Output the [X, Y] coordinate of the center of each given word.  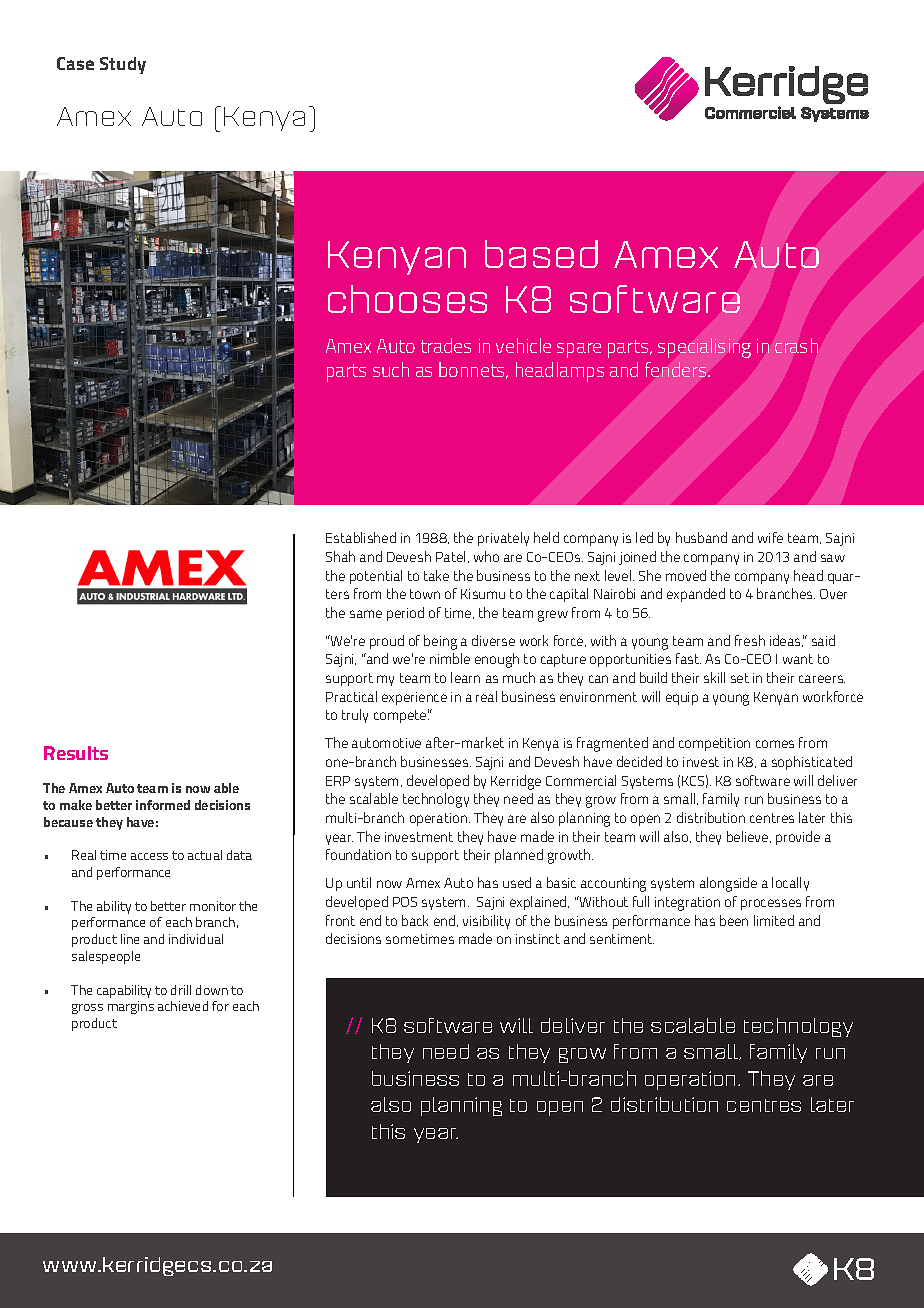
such [391, 369]
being [440, 642]
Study [123, 65]
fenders [677, 369]
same [366, 614]
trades [446, 345]
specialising [704, 348]
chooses [407, 299]
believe [749, 837]
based [541, 254]
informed [163, 805]
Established [361, 537]
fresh [750, 640]
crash [796, 345]
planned [519, 856]
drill [181, 990]
